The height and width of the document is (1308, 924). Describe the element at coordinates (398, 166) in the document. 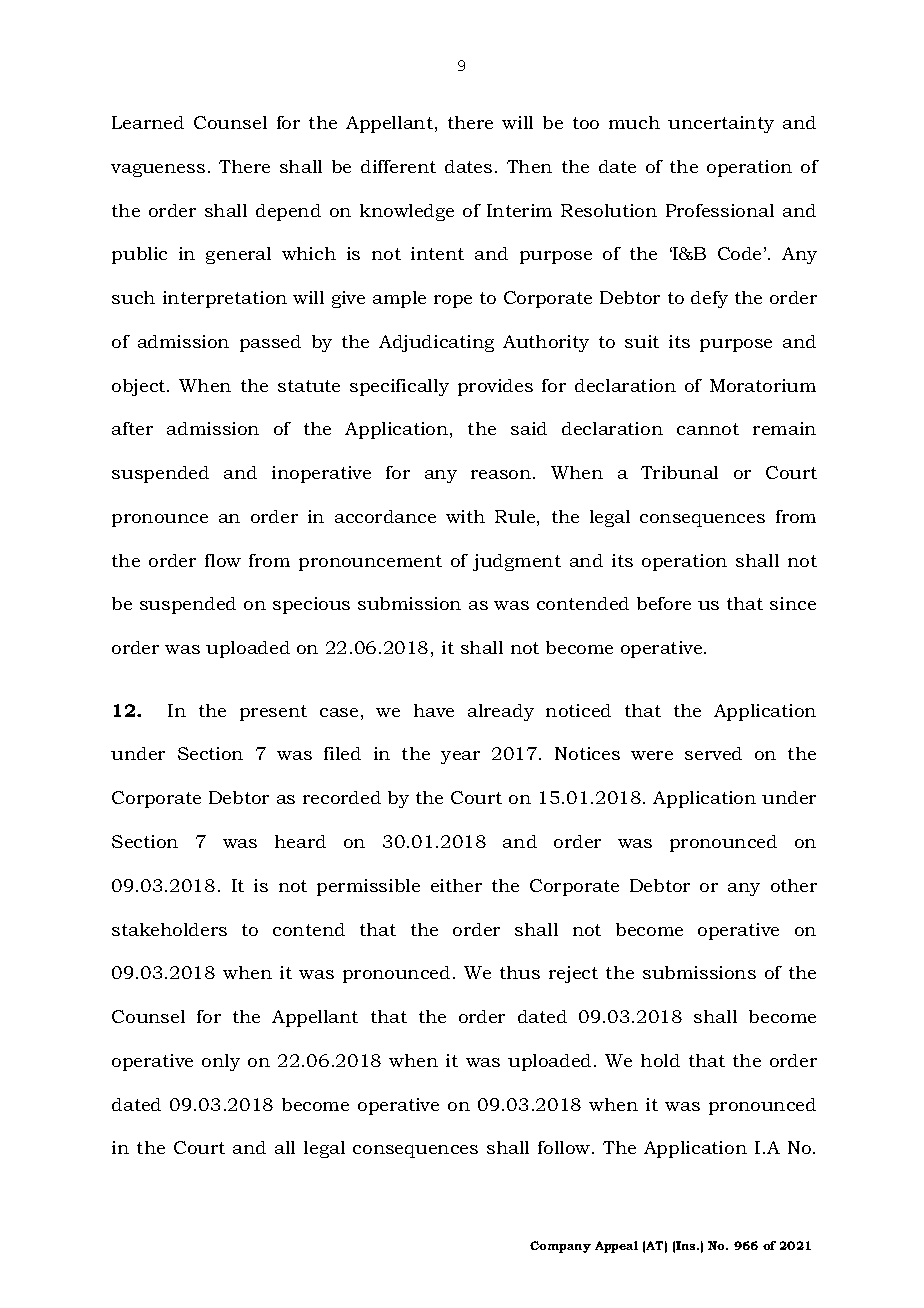

I see `different` at that location.
